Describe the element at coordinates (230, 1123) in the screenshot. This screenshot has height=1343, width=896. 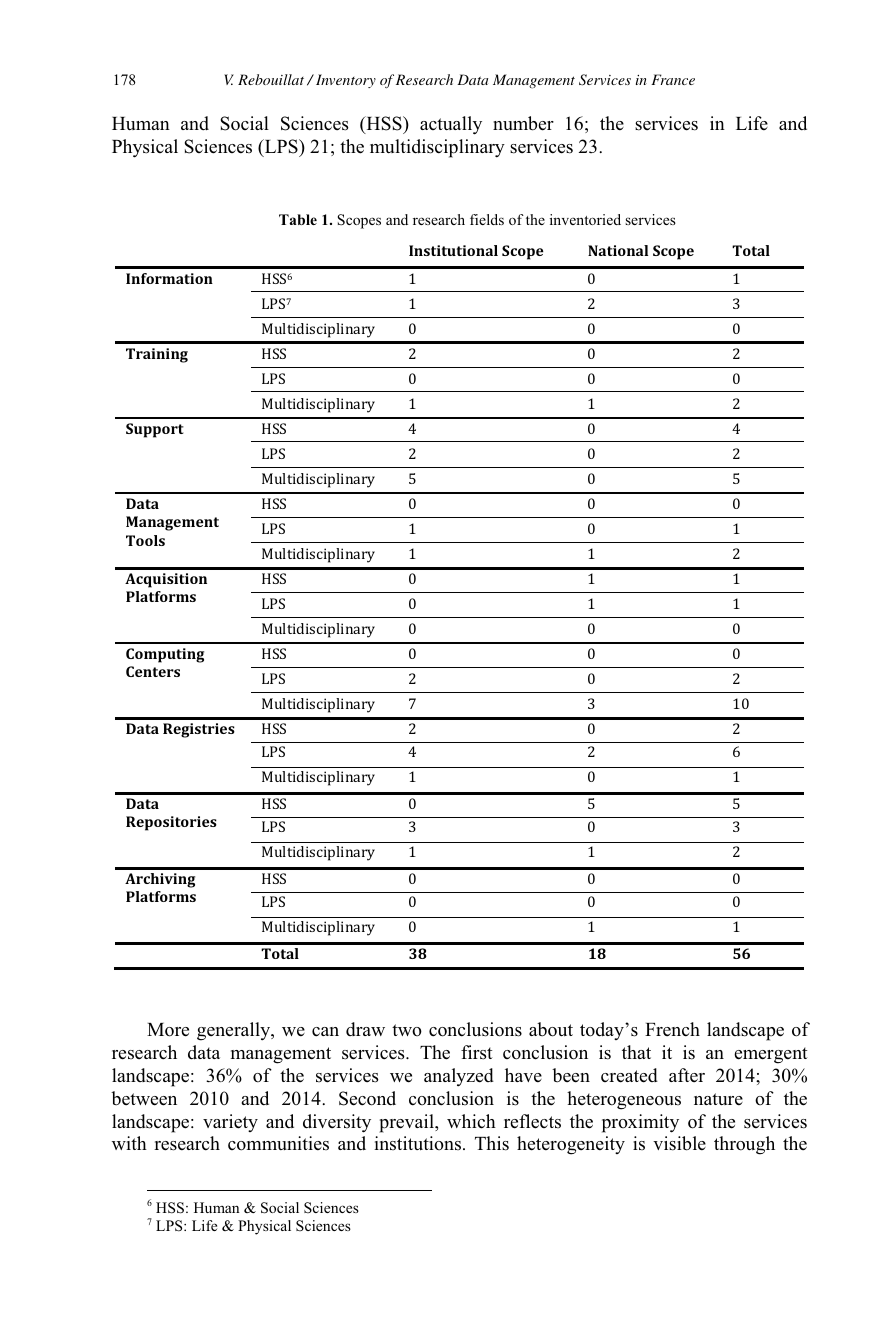
I see `variety` at that location.
